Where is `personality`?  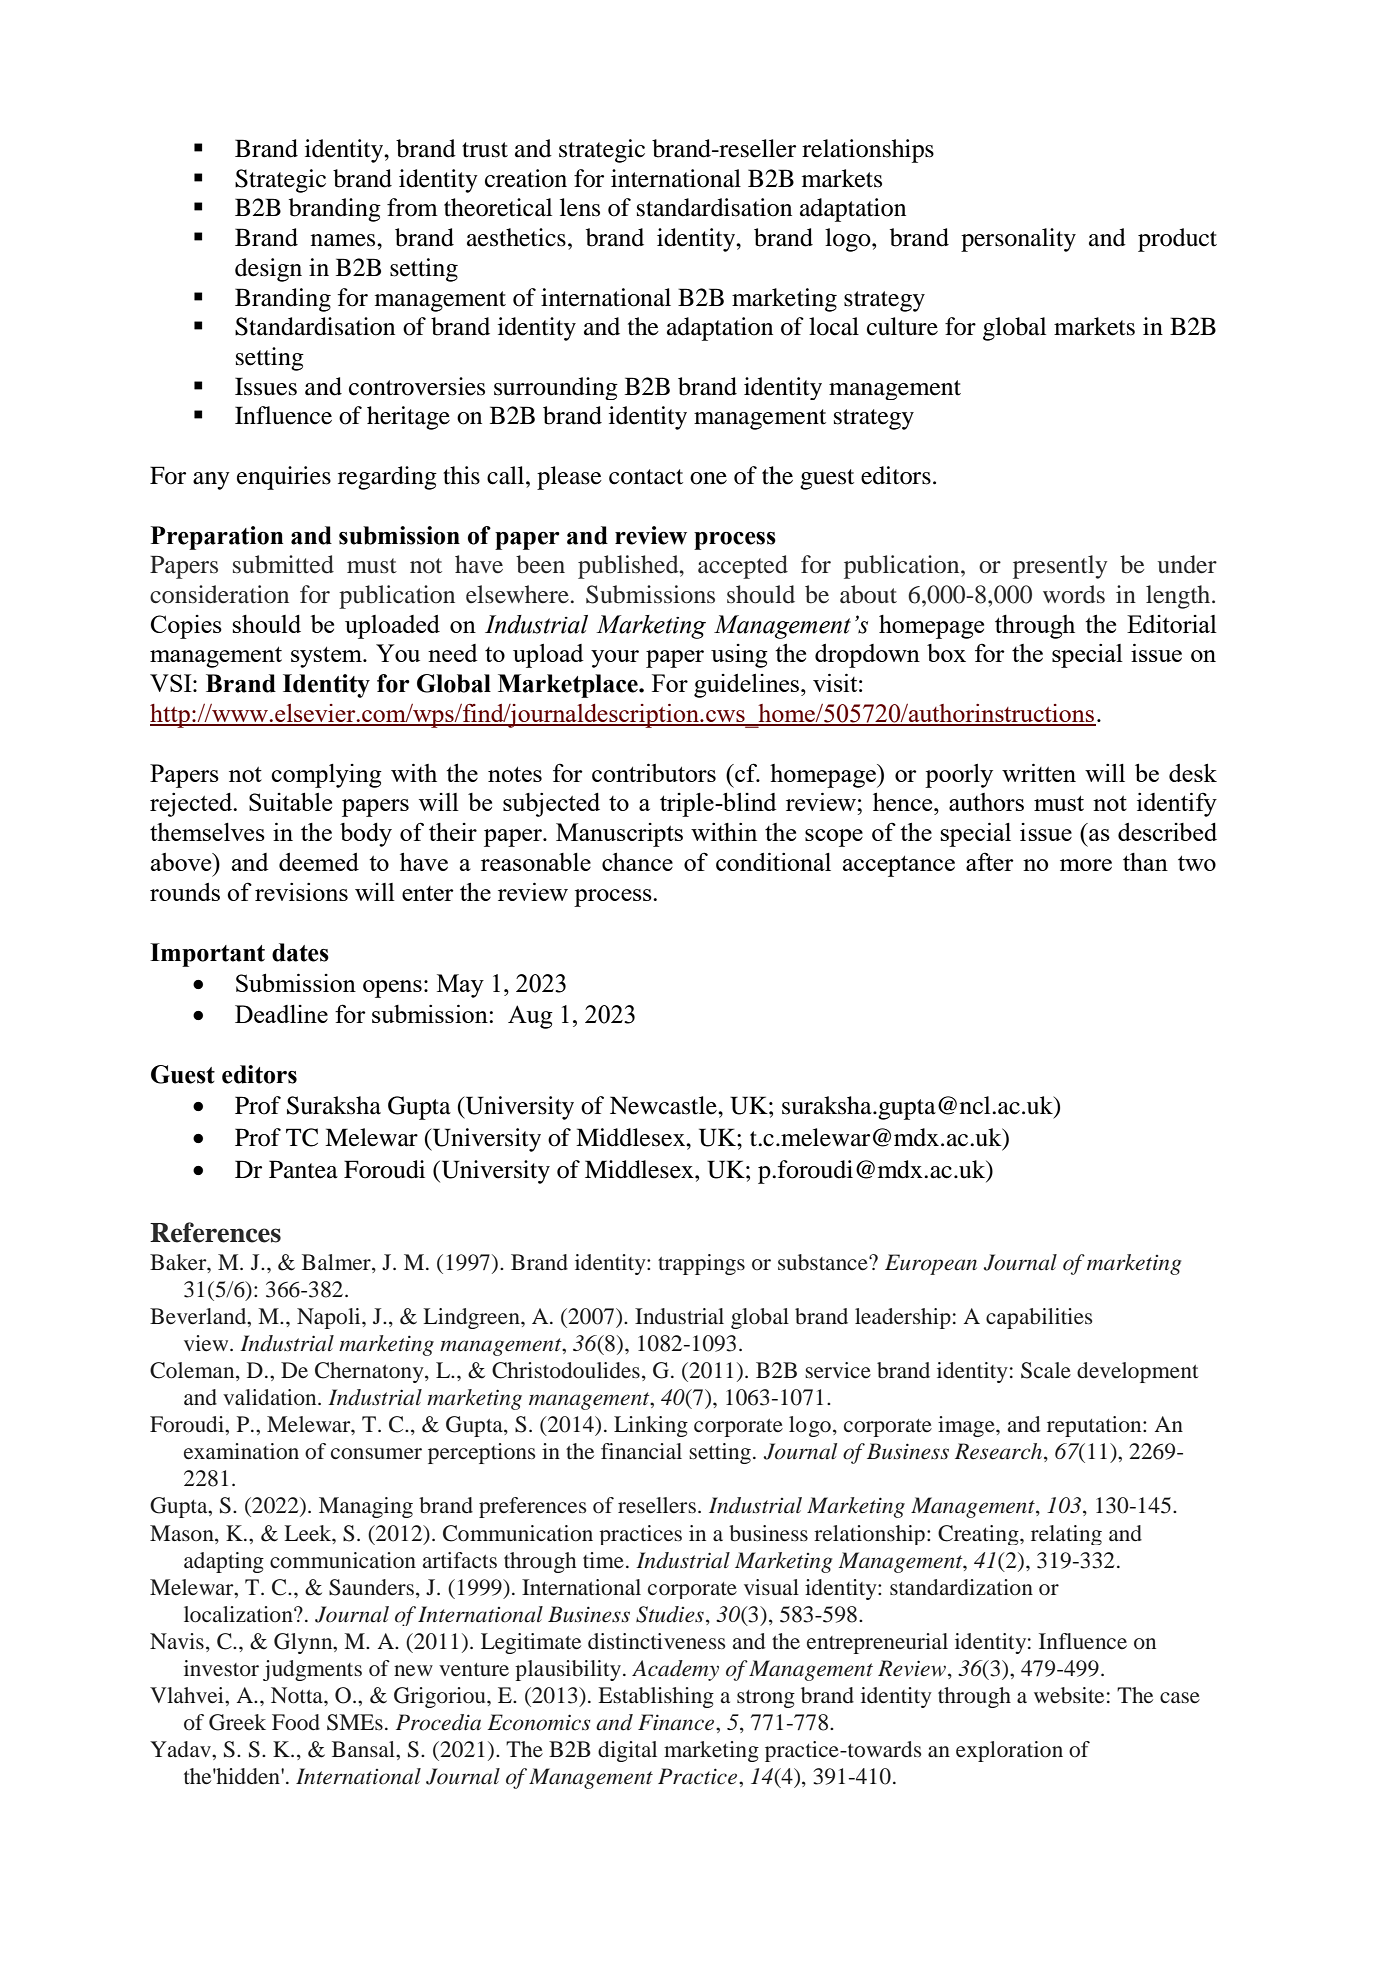 personality is located at coordinates (1018, 240).
